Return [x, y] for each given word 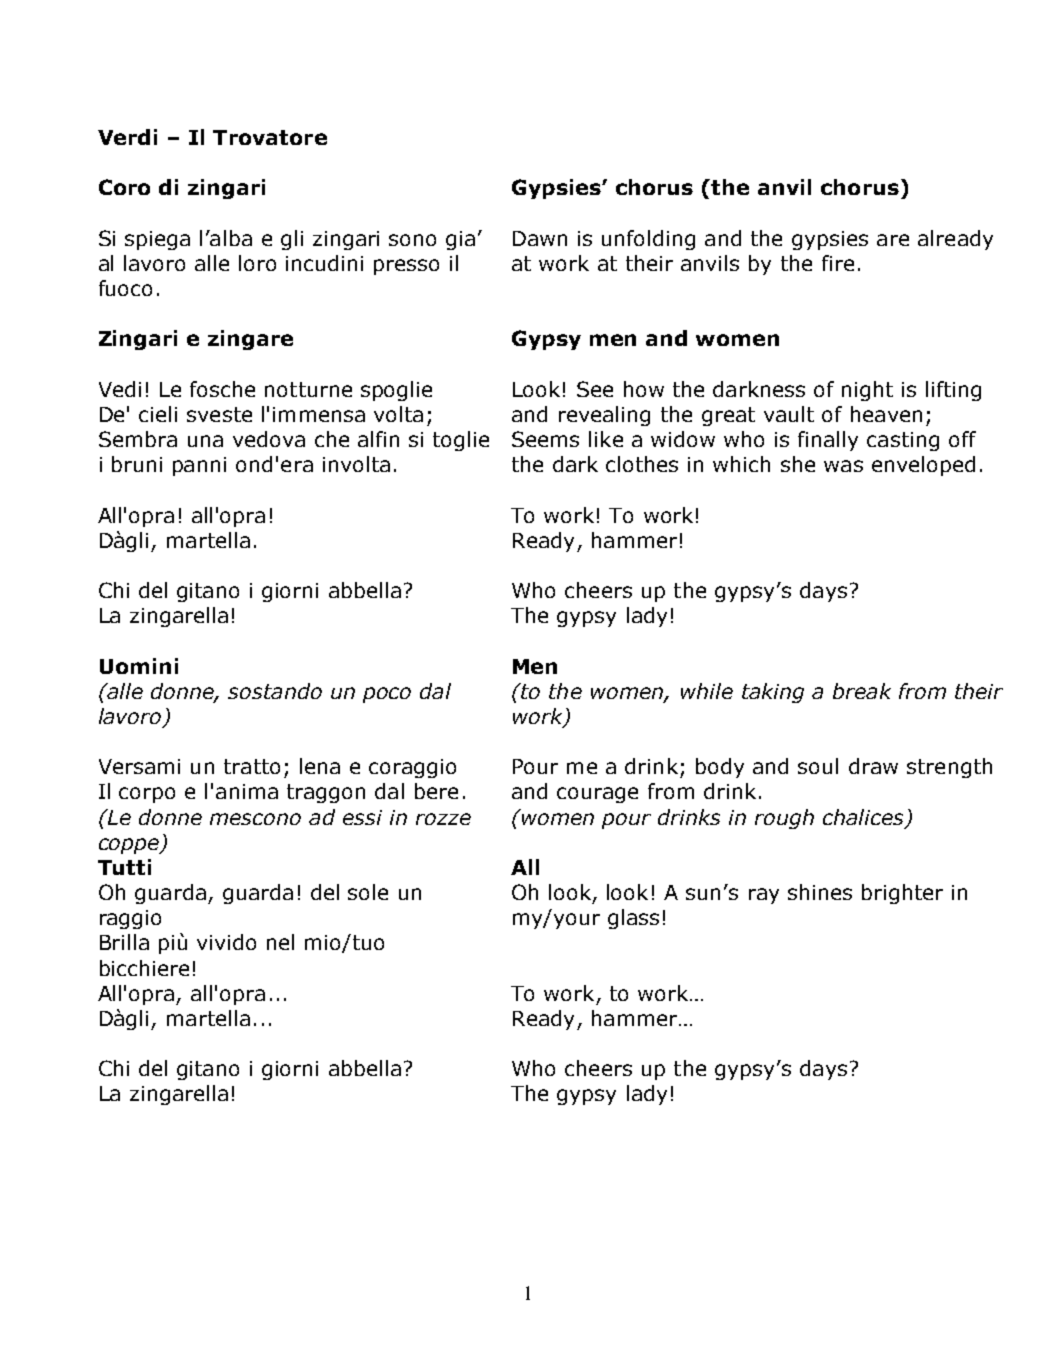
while [707, 691]
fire [838, 263]
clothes [642, 464]
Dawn [540, 238]
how [644, 389]
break [862, 691]
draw [873, 766]
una [205, 441]
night [867, 391]
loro [257, 263]
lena [320, 766]
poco [387, 695]
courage [597, 795]
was [843, 466]
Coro [124, 187]
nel [280, 942]
